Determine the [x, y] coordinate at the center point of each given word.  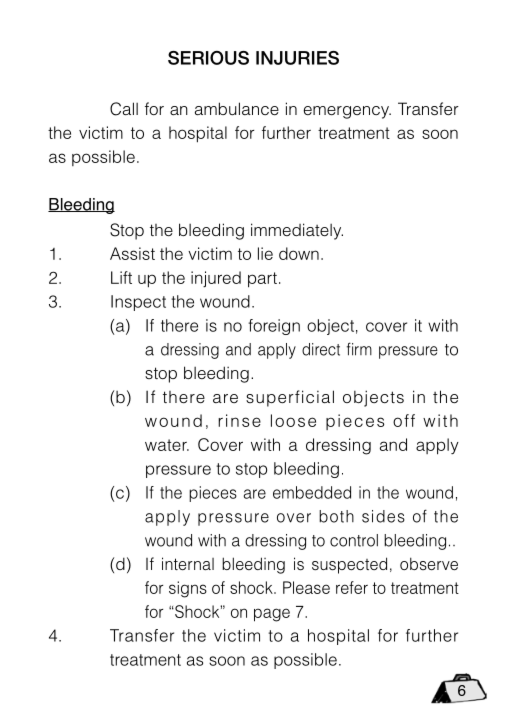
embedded [312, 492]
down [299, 253]
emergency [347, 112]
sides [383, 516]
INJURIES [297, 58]
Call [124, 109]
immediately [297, 231]
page [272, 615]
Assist [132, 253]
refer [352, 587]
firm [359, 349]
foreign [274, 327]
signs [188, 589]
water [167, 445]
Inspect [138, 303]
